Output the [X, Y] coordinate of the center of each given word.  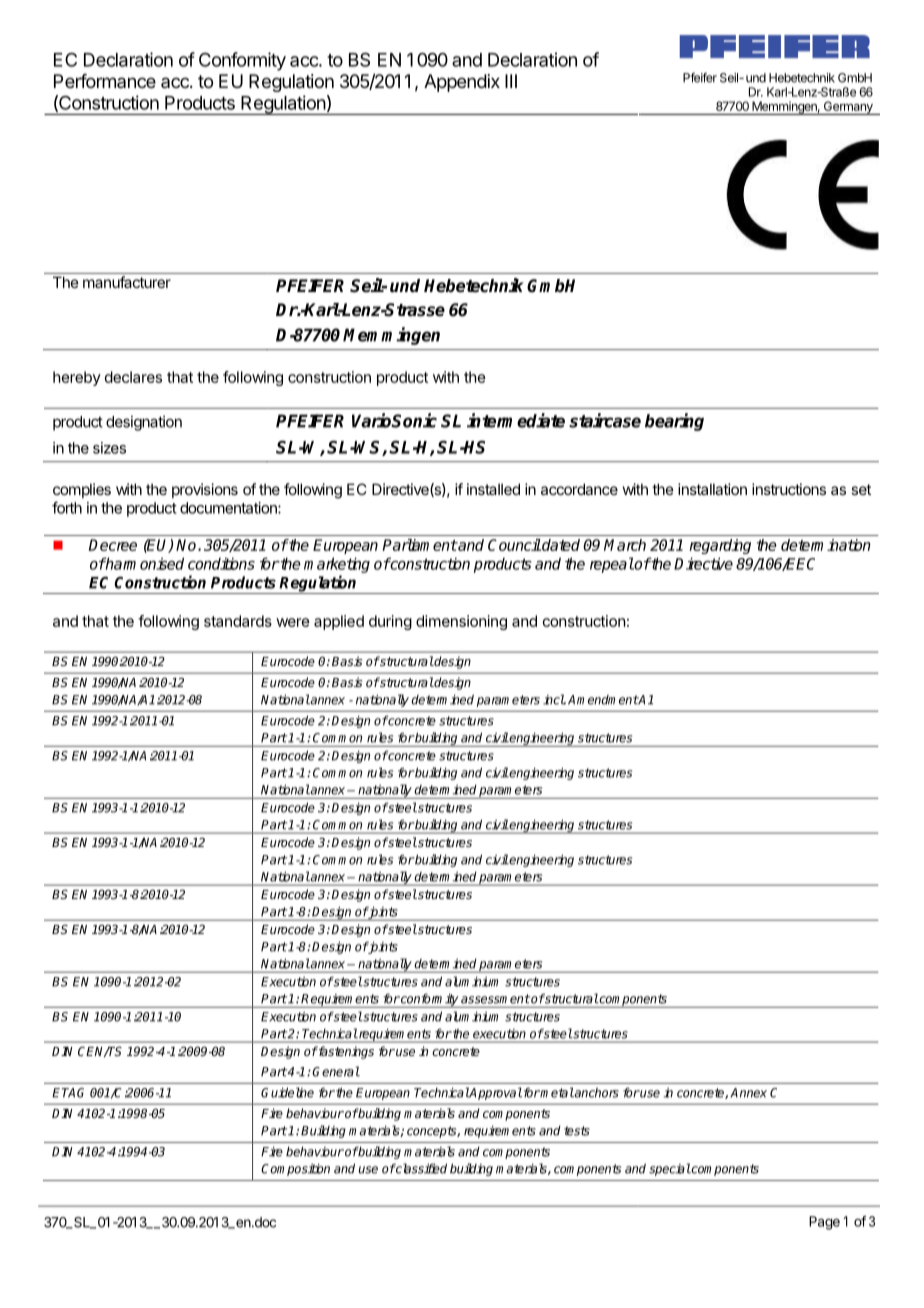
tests [577, 1131]
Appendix [462, 83]
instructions [789, 489]
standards [238, 621]
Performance [105, 81]
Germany [848, 108]
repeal [612, 565]
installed [493, 489]
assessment [495, 999]
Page [824, 1223]
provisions [205, 490]
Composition [295, 1169]
